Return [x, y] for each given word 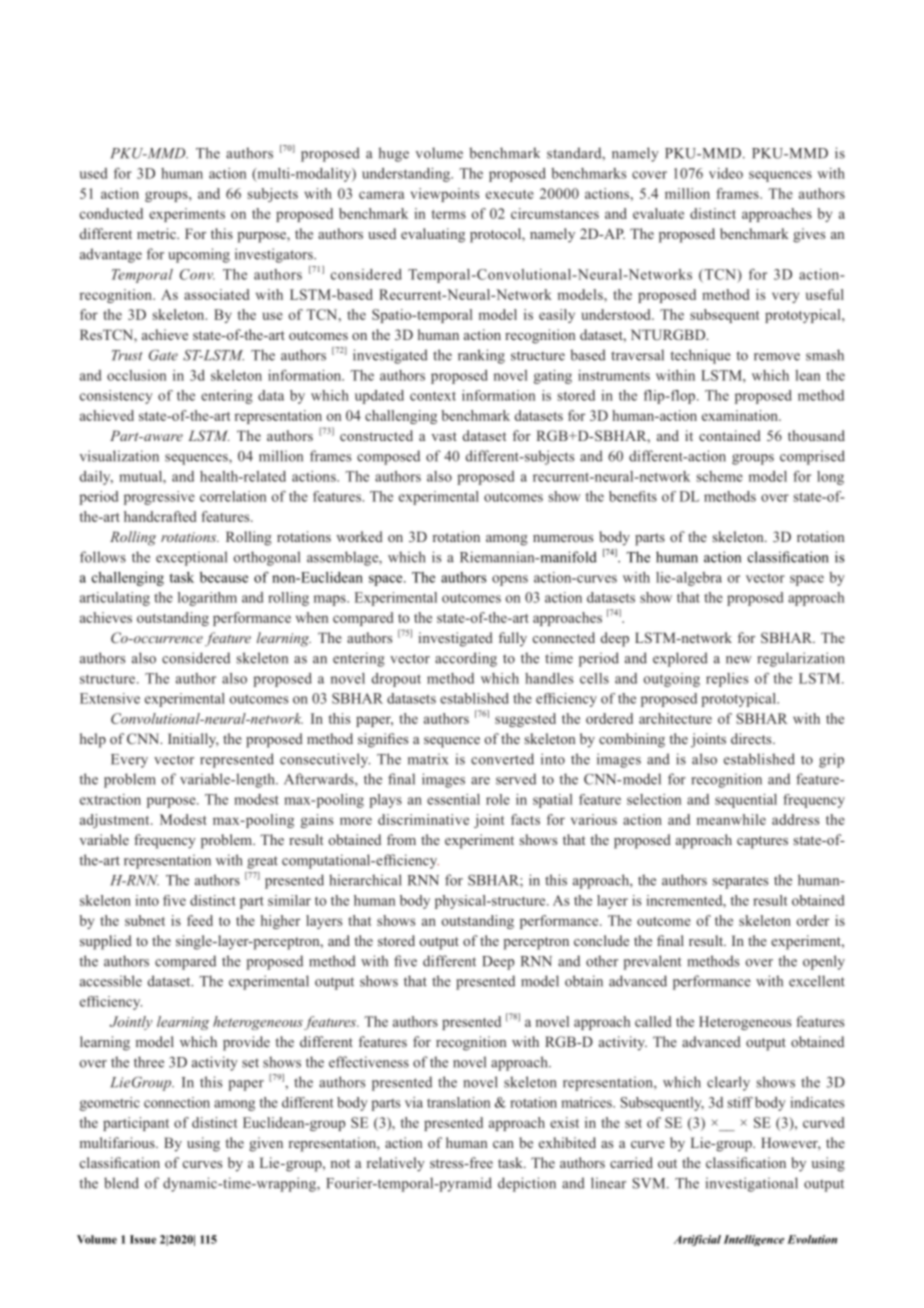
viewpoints [445, 195]
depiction [527, 1184]
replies [727, 680]
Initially [193, 740]
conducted [111, 213]
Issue [143, 1239]
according [466, 659]
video [726, 173]
